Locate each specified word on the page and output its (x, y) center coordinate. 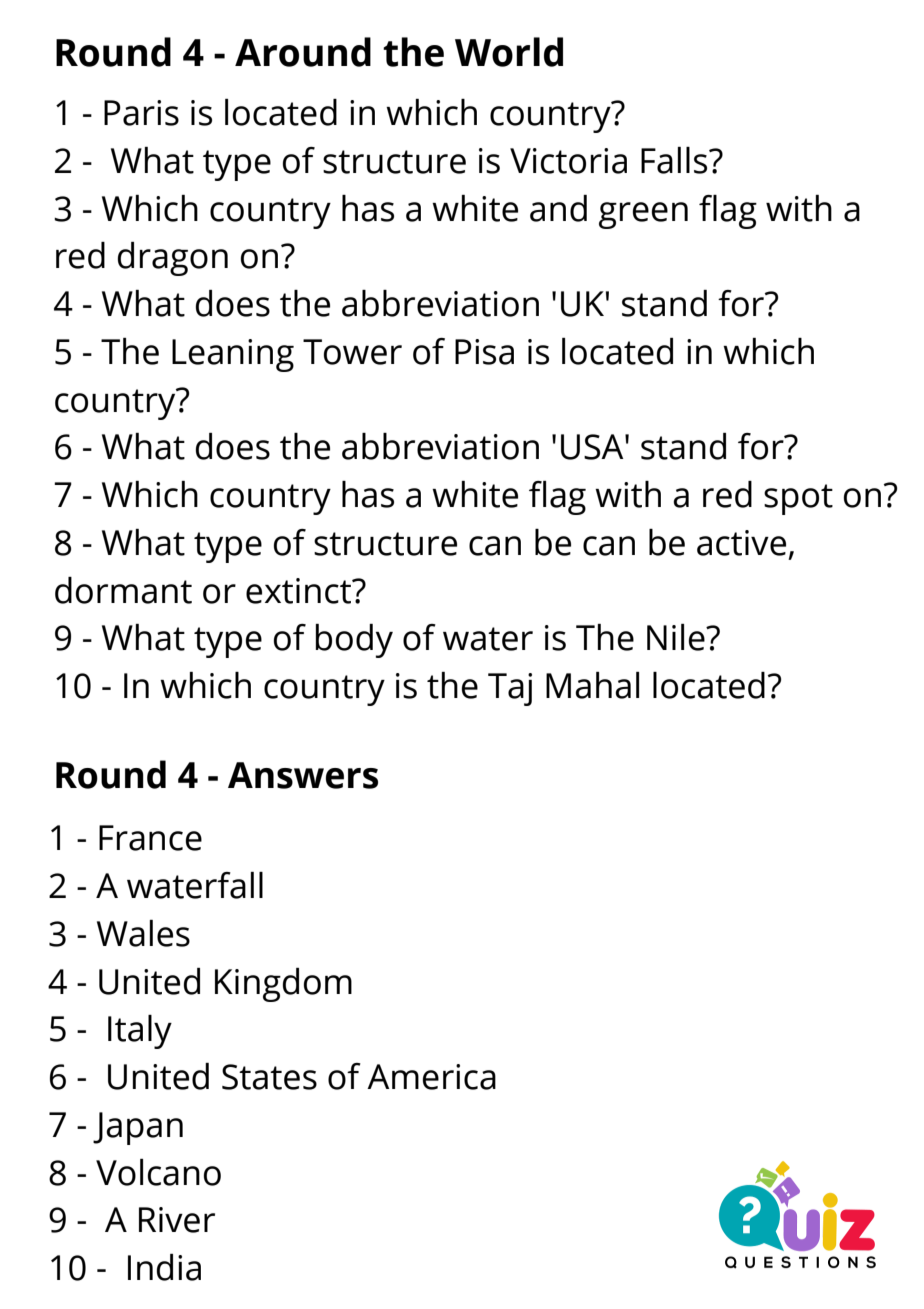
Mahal (592, 685)
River (177, 1220)
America (431, 1077)
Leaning (233, 355)
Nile (677, 637)
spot (798, 499)
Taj (510, 689)
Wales (143, 933)
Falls (675, 160)
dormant (123, 590)
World (509, 52)
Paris (141, 113)
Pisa (484, 352)
